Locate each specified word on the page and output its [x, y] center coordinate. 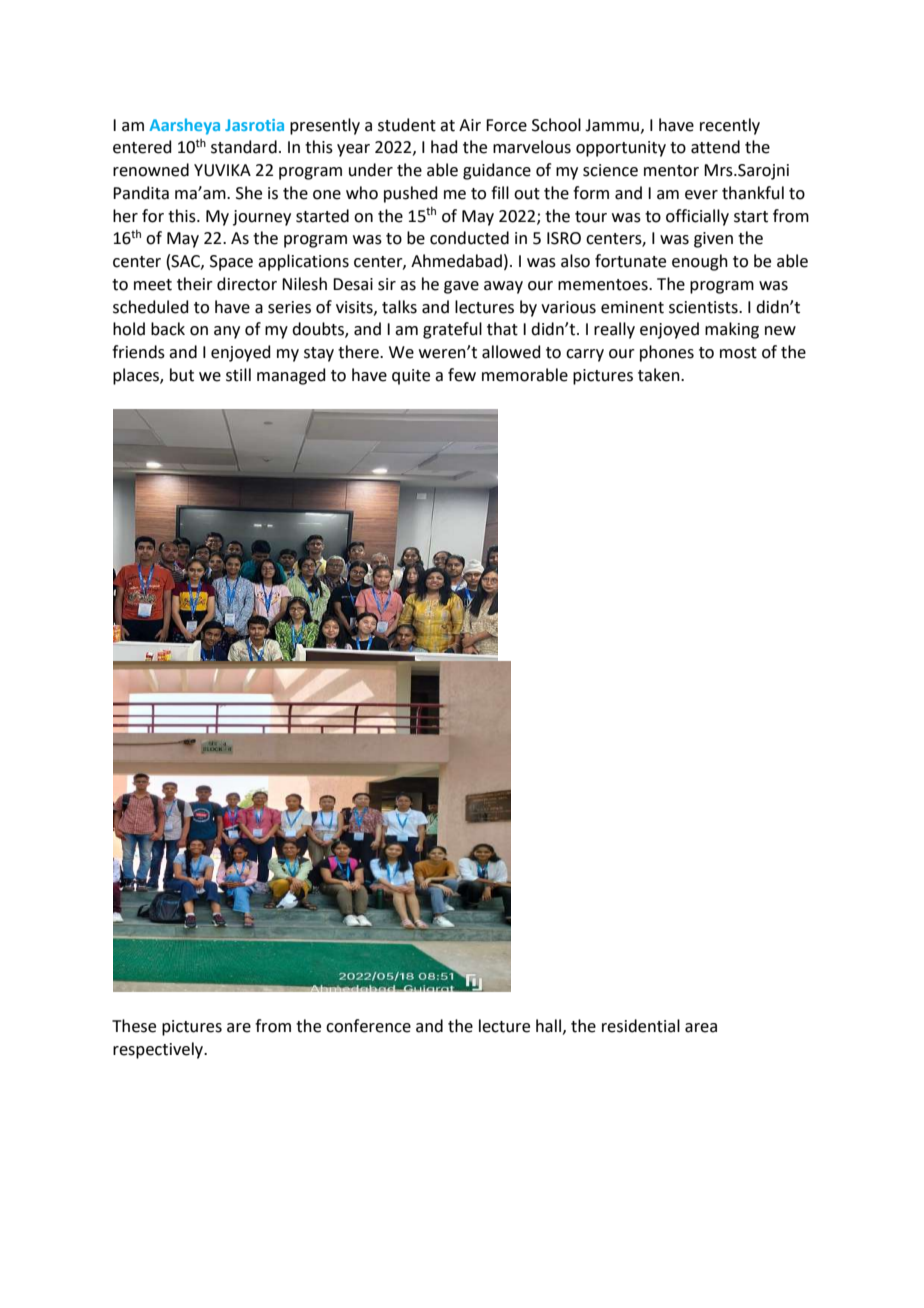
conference [368, 1026]
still [238, 375]
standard [244, 147]
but [182, 375]
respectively [159, 1050]
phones [667, 353]
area [701, 1028]
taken [660, 375]
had [444, 147]
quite [411, 377]
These [134, 1026]
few [462, 375]
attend [715, 147]
